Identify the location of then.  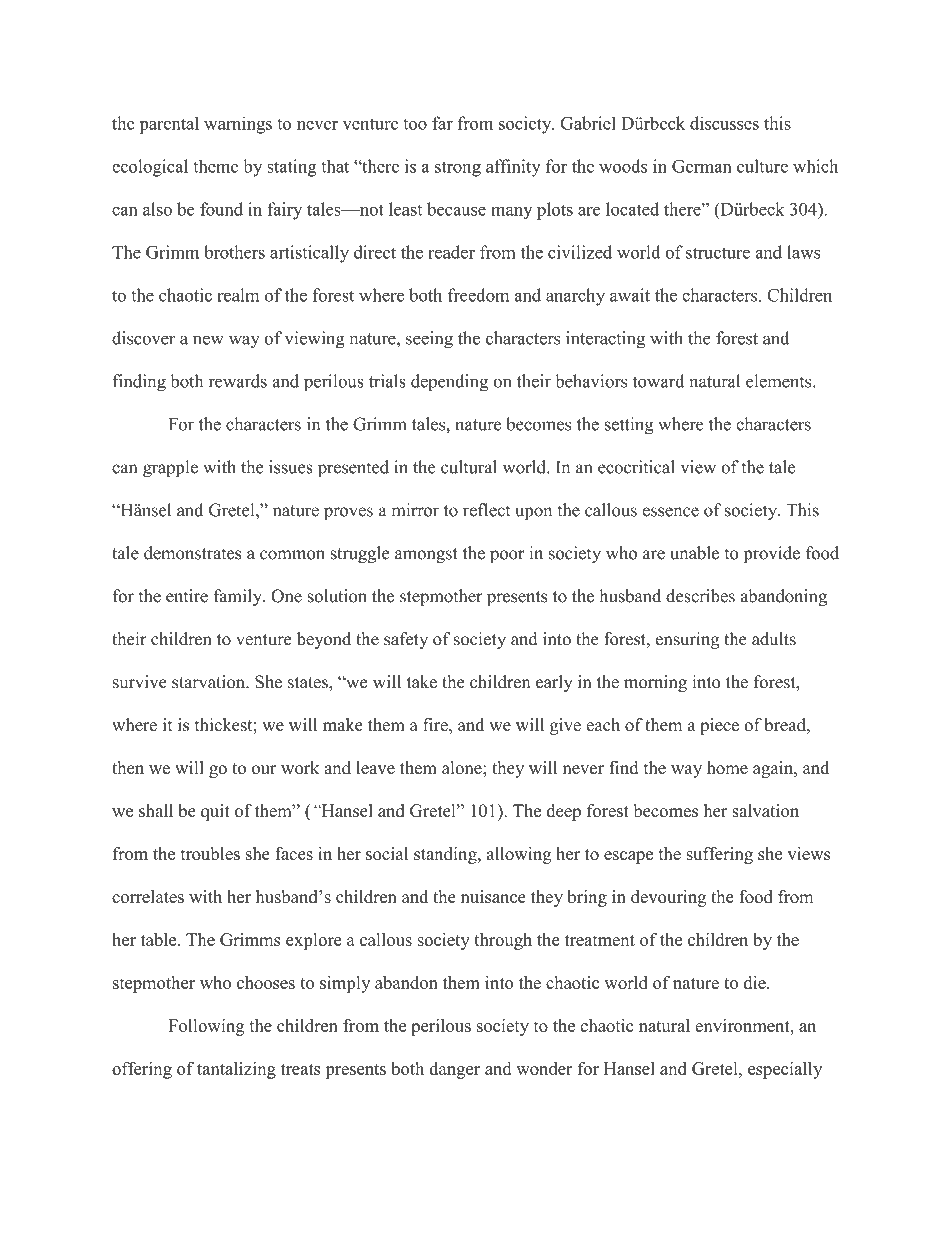
(128, 768).
